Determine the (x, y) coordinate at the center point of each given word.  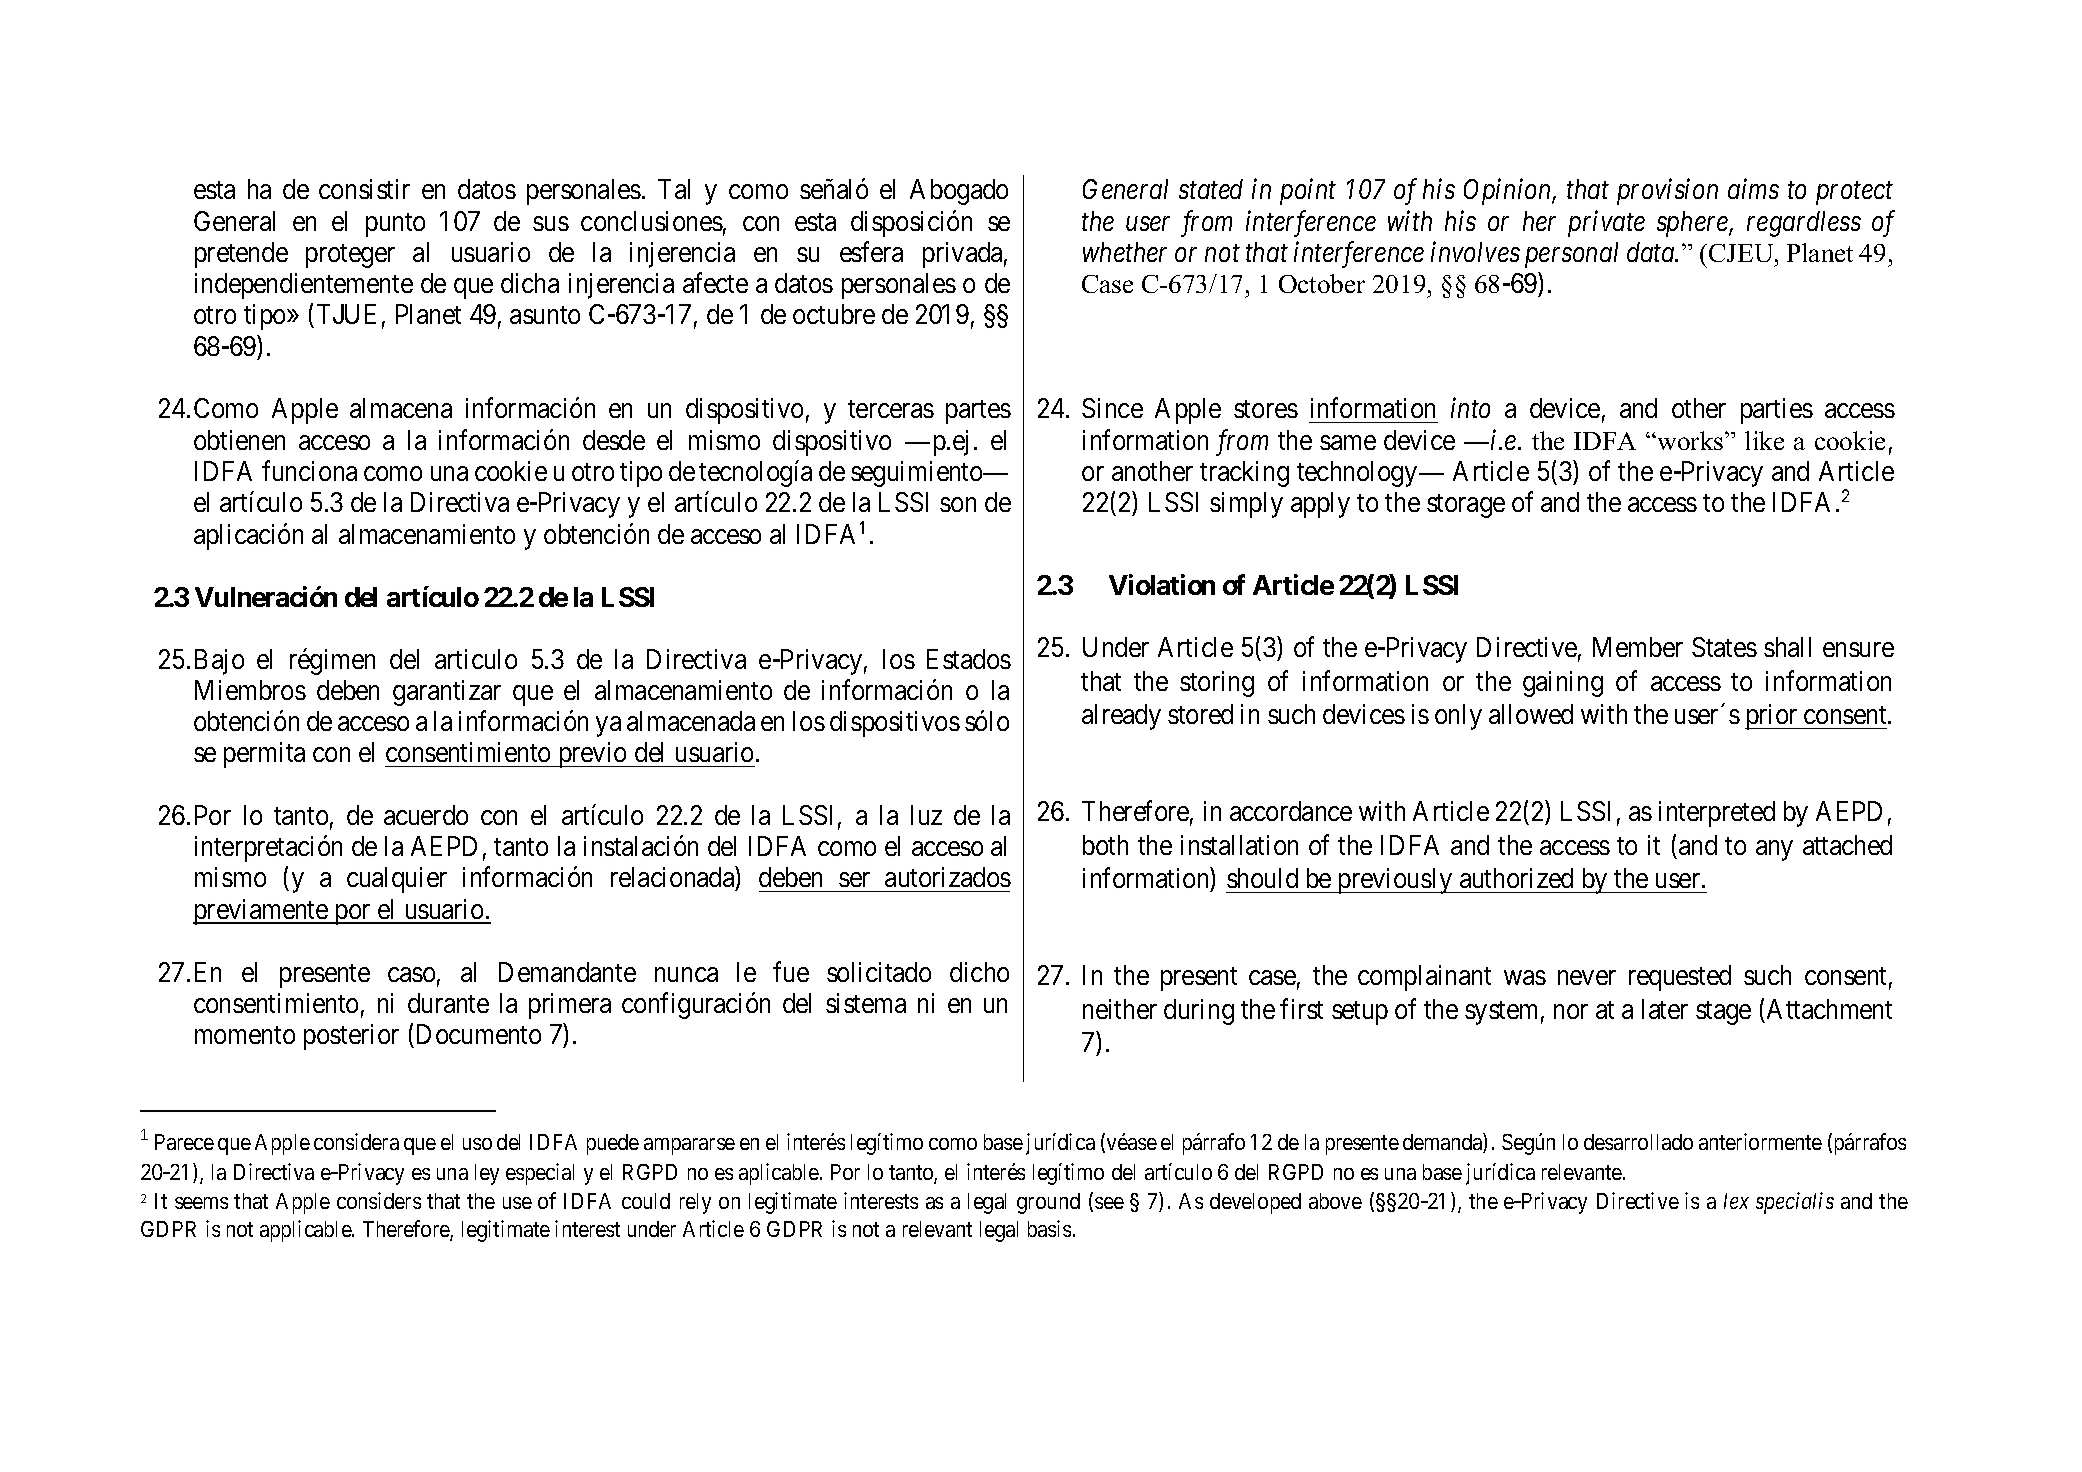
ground (1048, 1203)
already (1121, 717)
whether (1125, 252)
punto (395, 225)
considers (379, 1200)
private (1606, 224)
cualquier (397, 880)
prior (1772, 717)
